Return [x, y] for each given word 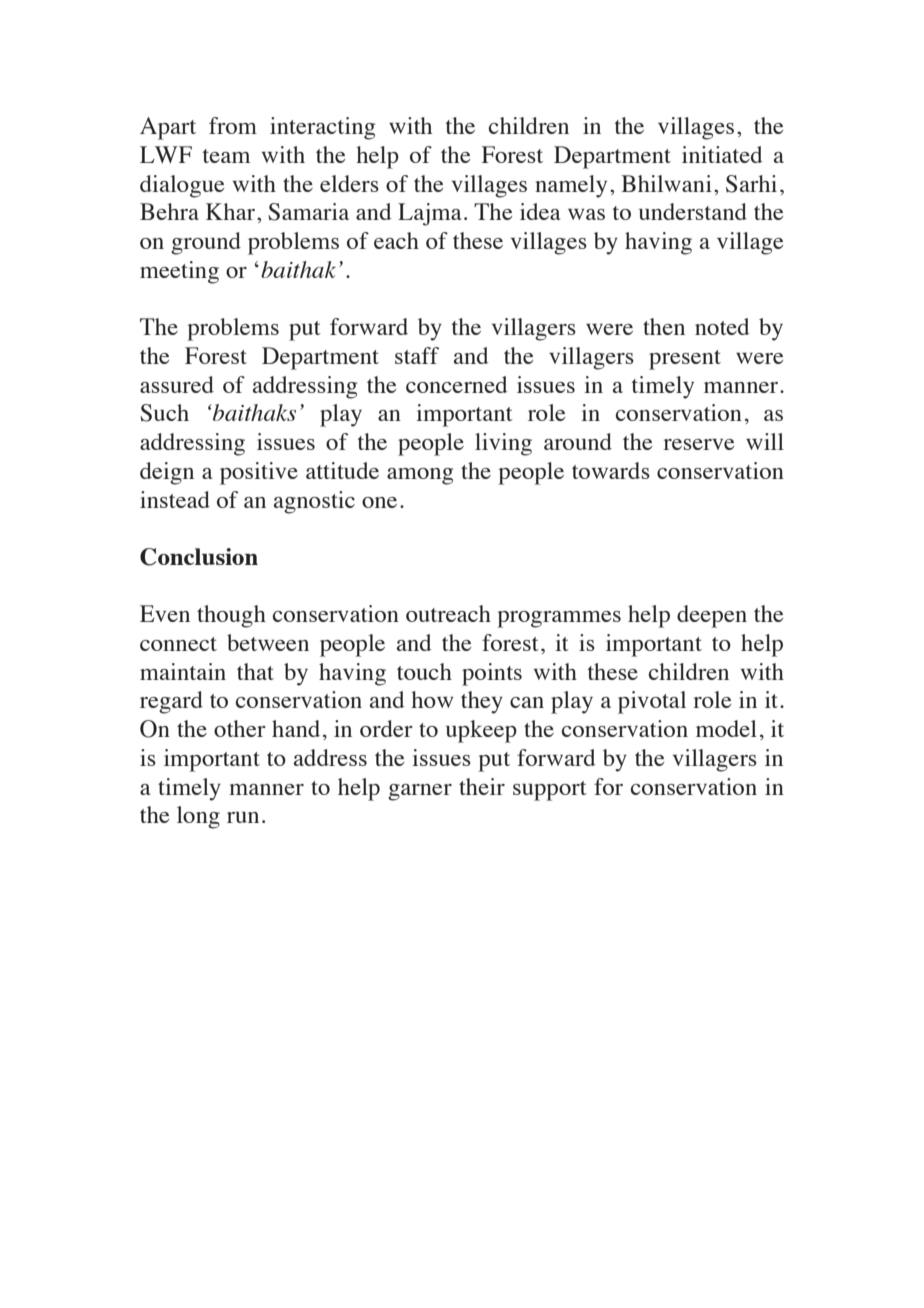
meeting [179, 272]
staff [417, 355]
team [226, 156]
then [664, 326]
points [492, 674]
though [231, 616]
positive [259, 473]
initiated [722, 154]
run [243, 817]
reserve [698, 444]
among [420, 476]
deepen [712, 616]
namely [571, 186]
